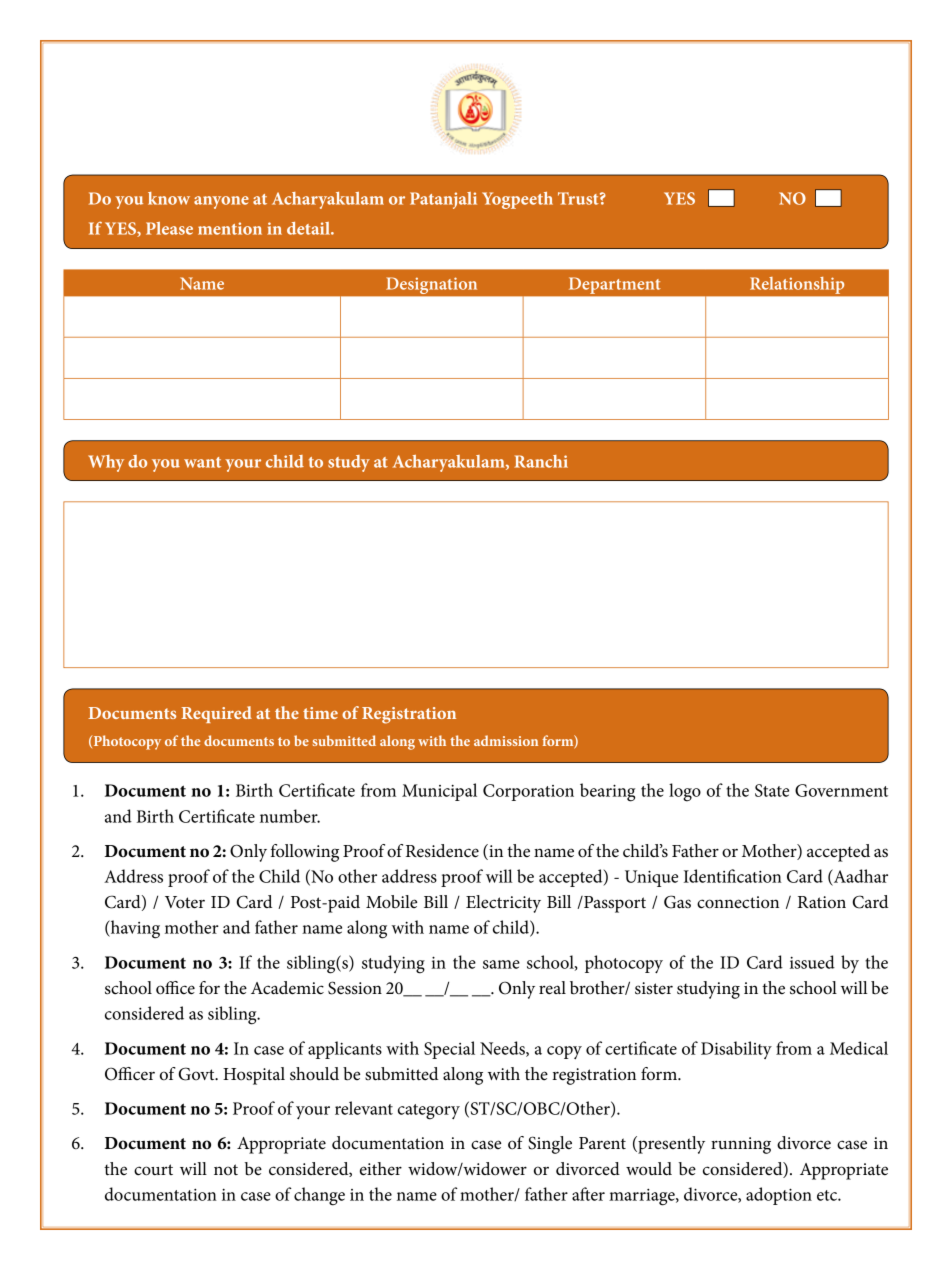 The image size is (952, 1270). I want to click on Required, so click(216, 714).
